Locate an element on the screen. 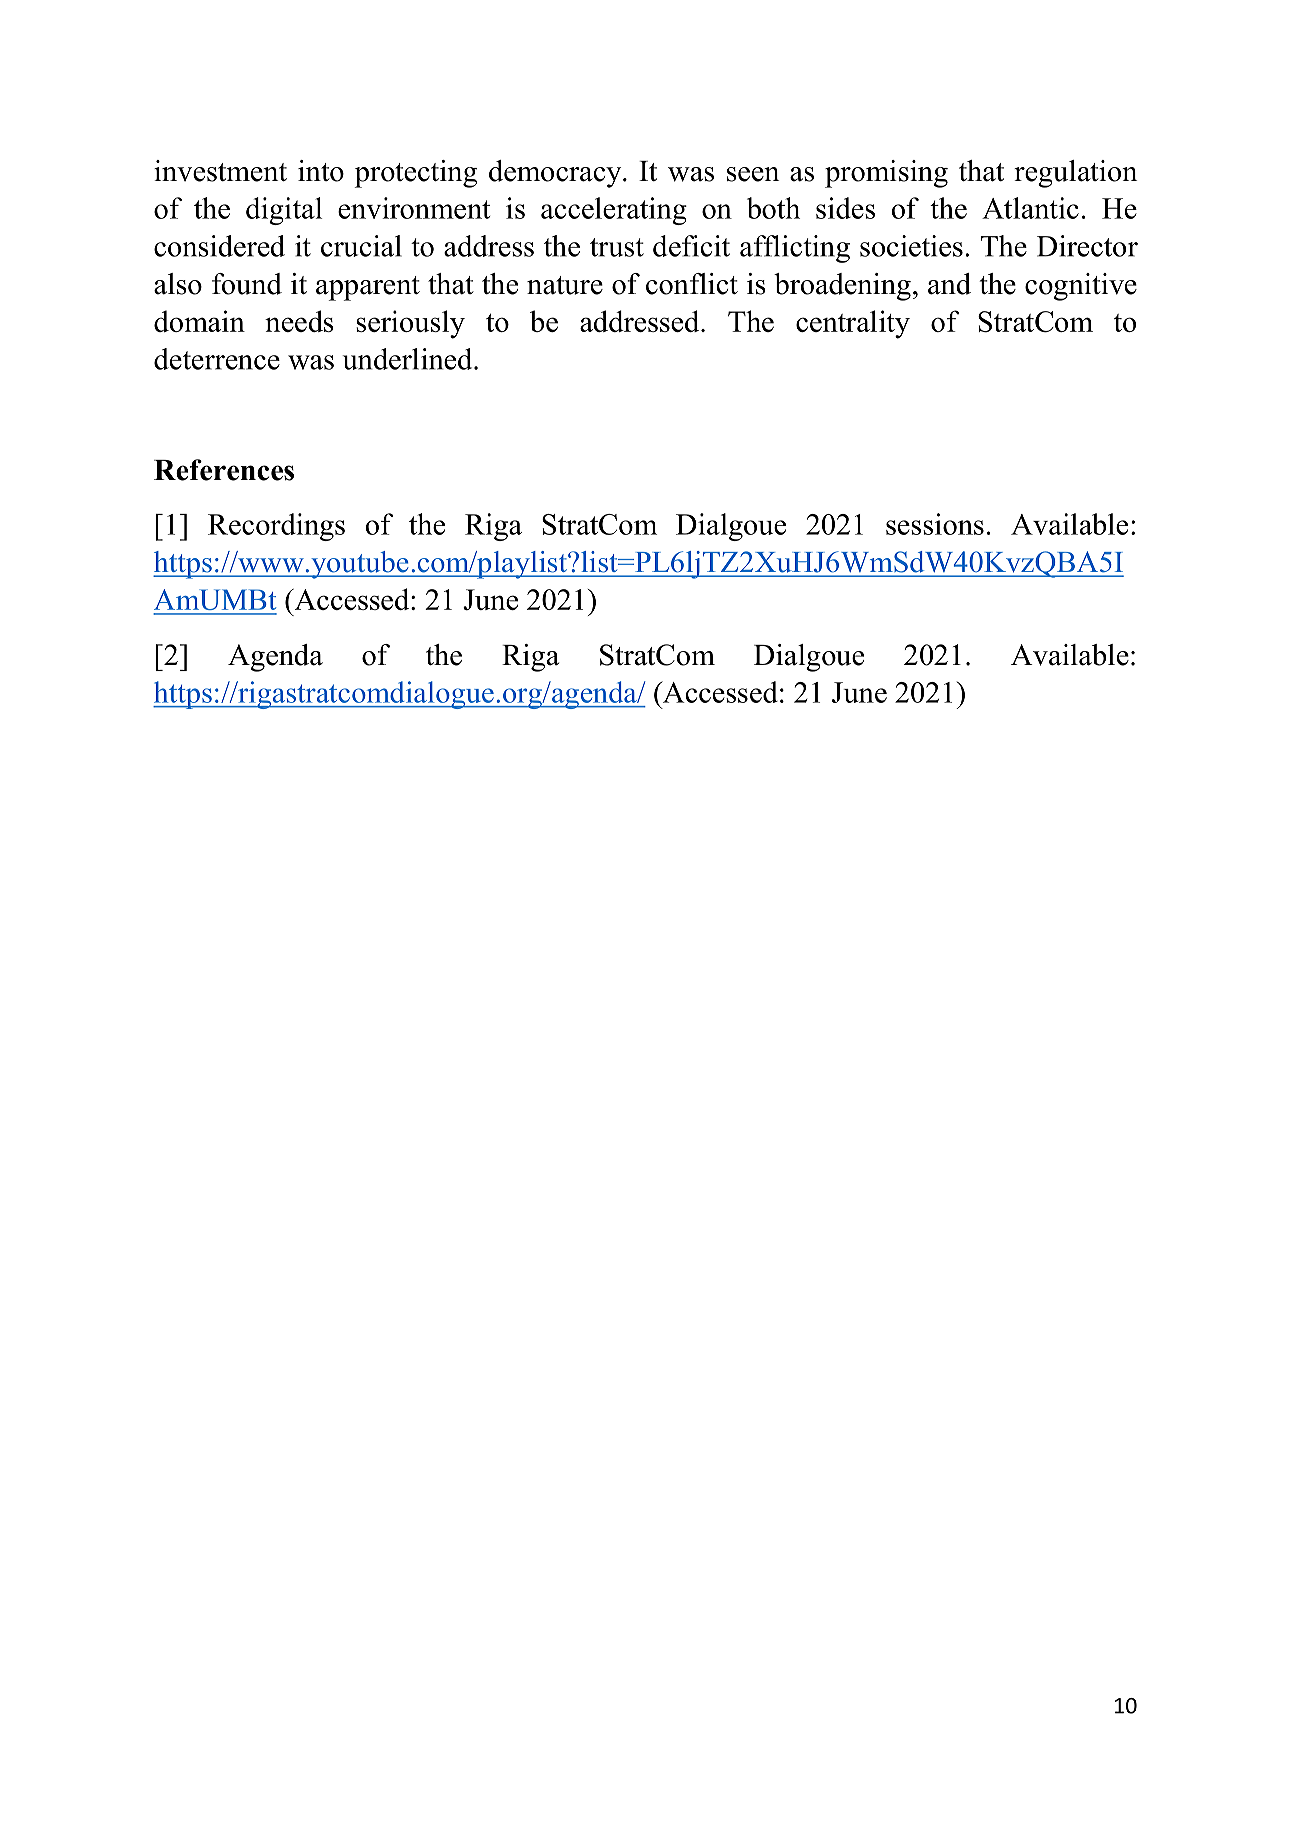  References is located at coordinates (224, 470).
